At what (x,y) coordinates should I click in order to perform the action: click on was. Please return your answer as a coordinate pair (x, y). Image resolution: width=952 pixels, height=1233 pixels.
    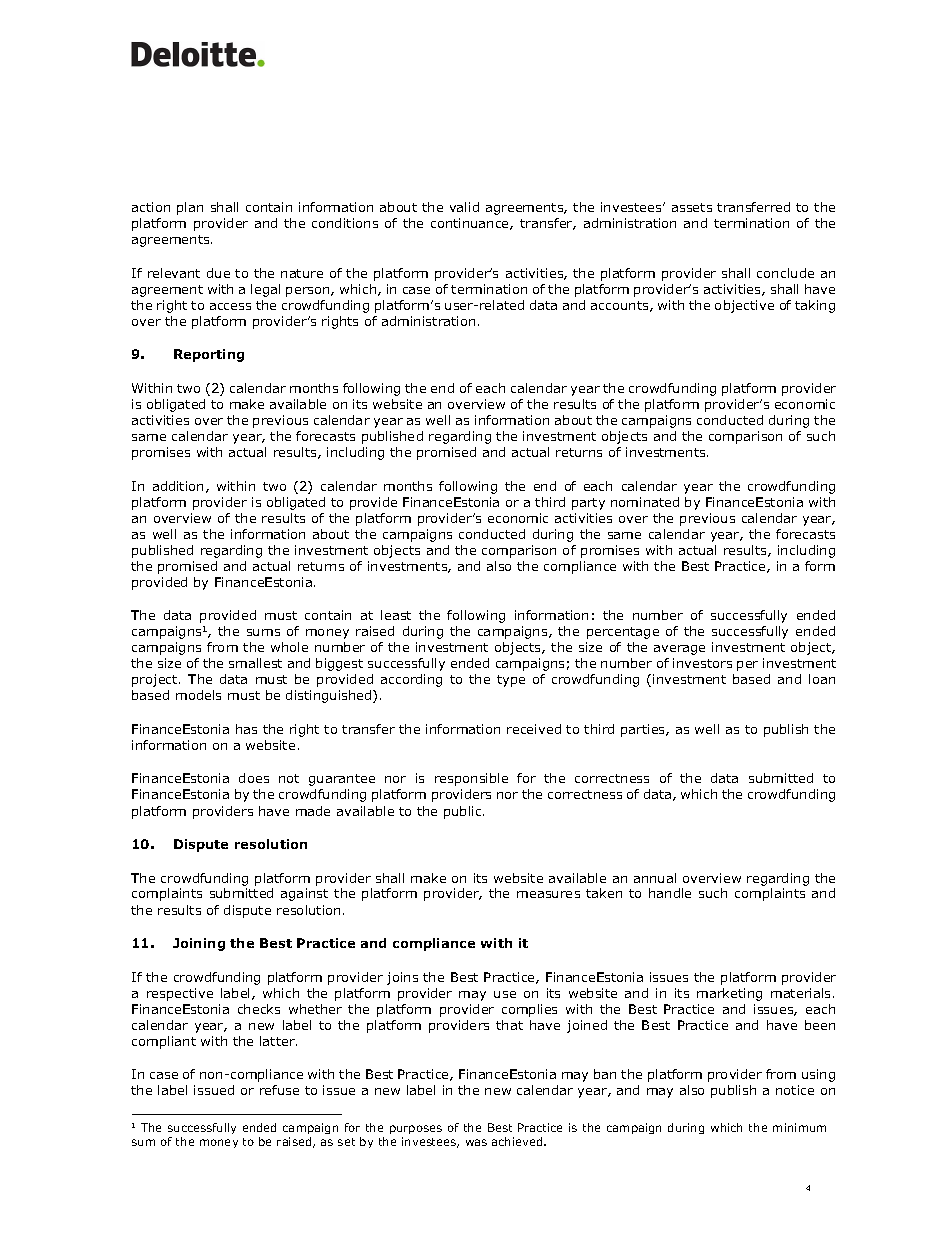
    Looking at the image, I should click on (476, 1142).
